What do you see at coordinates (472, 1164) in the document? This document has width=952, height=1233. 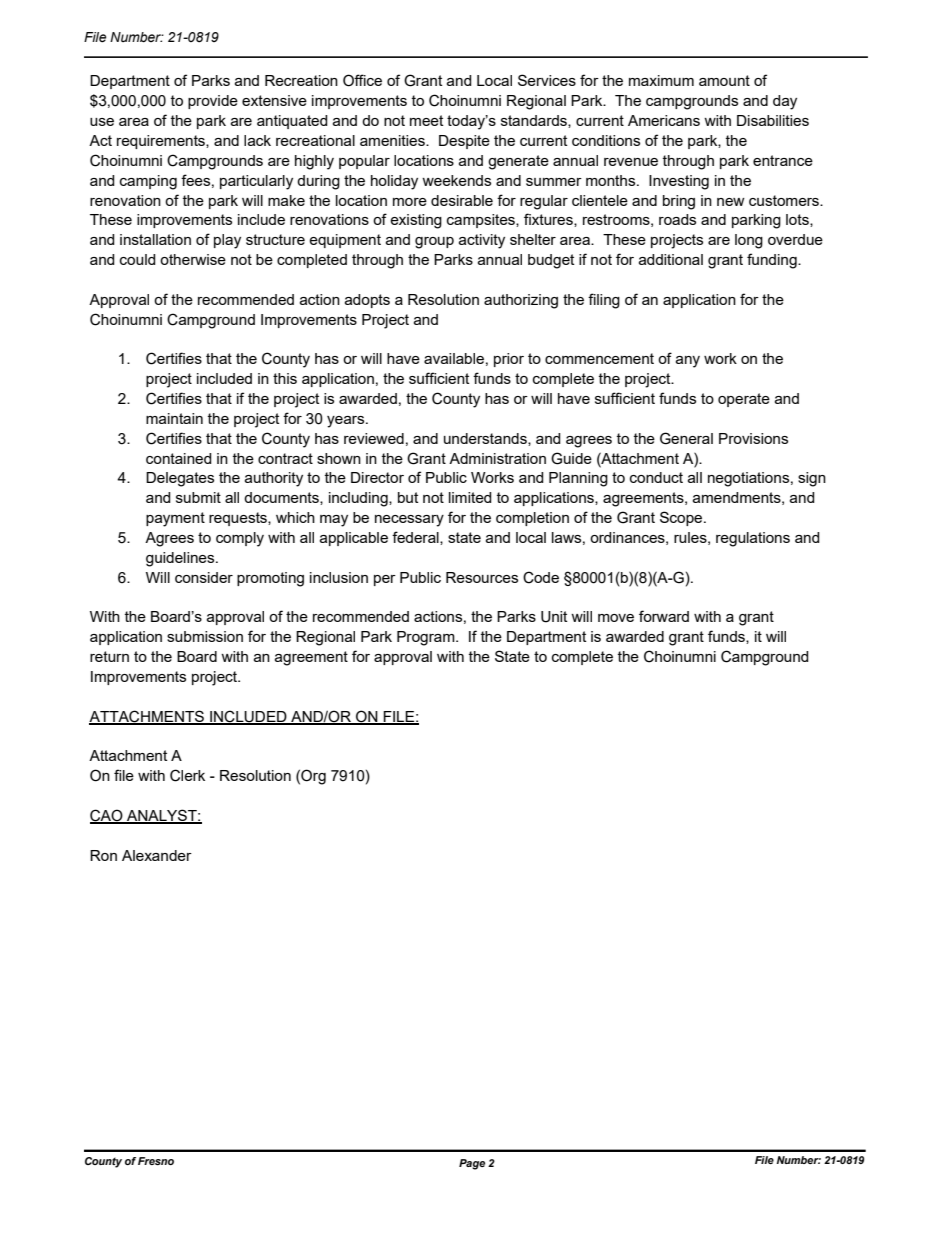 I see `Page` at bounding box center [472, 1164].
